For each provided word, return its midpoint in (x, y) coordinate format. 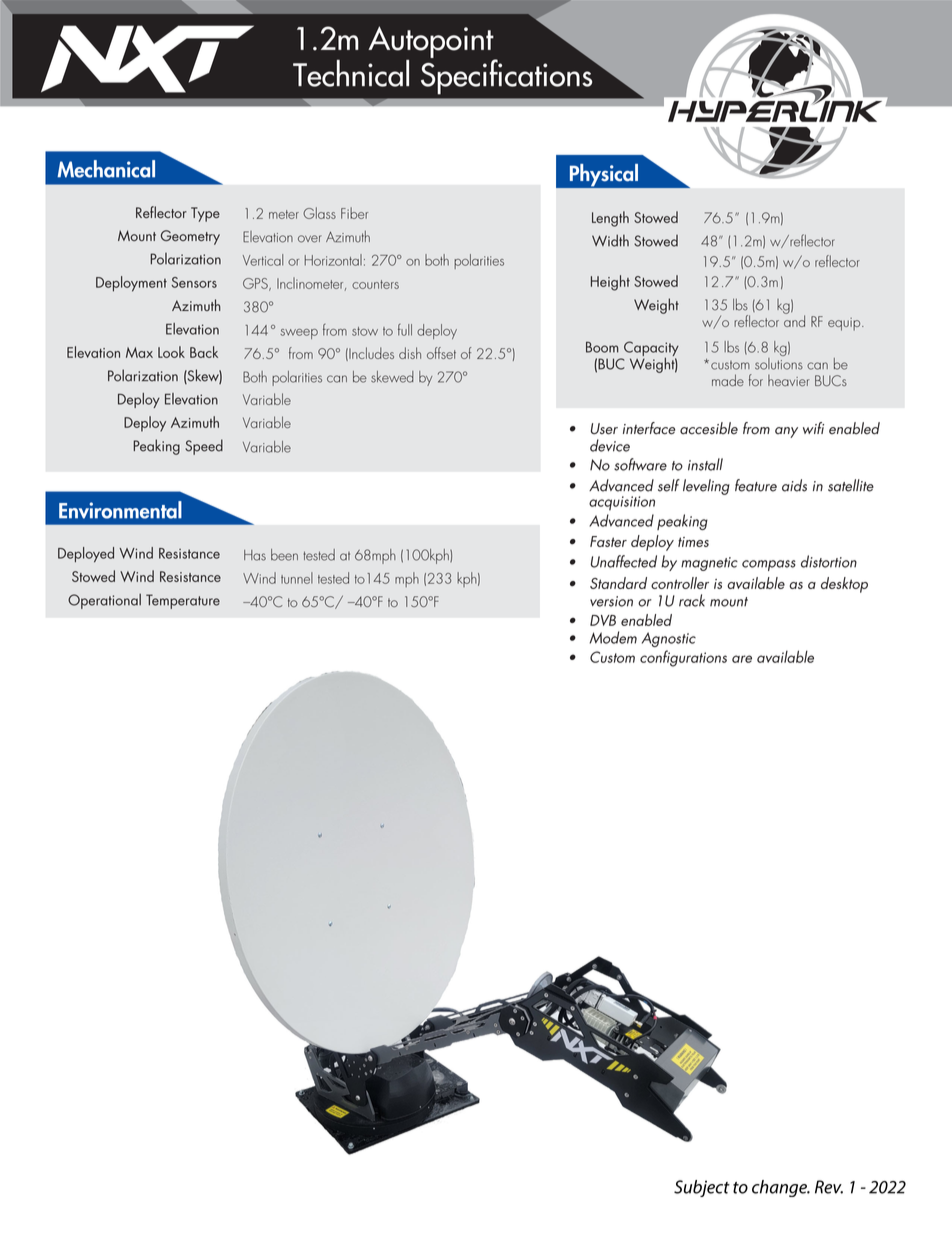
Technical (351, 73)
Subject (702, 1188)
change (780, 1188)
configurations (683, 658)
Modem (613, 637)
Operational (104, 601)
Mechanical (106, 169)
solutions (779, 362)
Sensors (194, 282)
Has (255, 555)
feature (756, 485)
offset (441, 353)
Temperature (183, 601)
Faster (608, 541)
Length (610, 219)
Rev (829, 1187)
